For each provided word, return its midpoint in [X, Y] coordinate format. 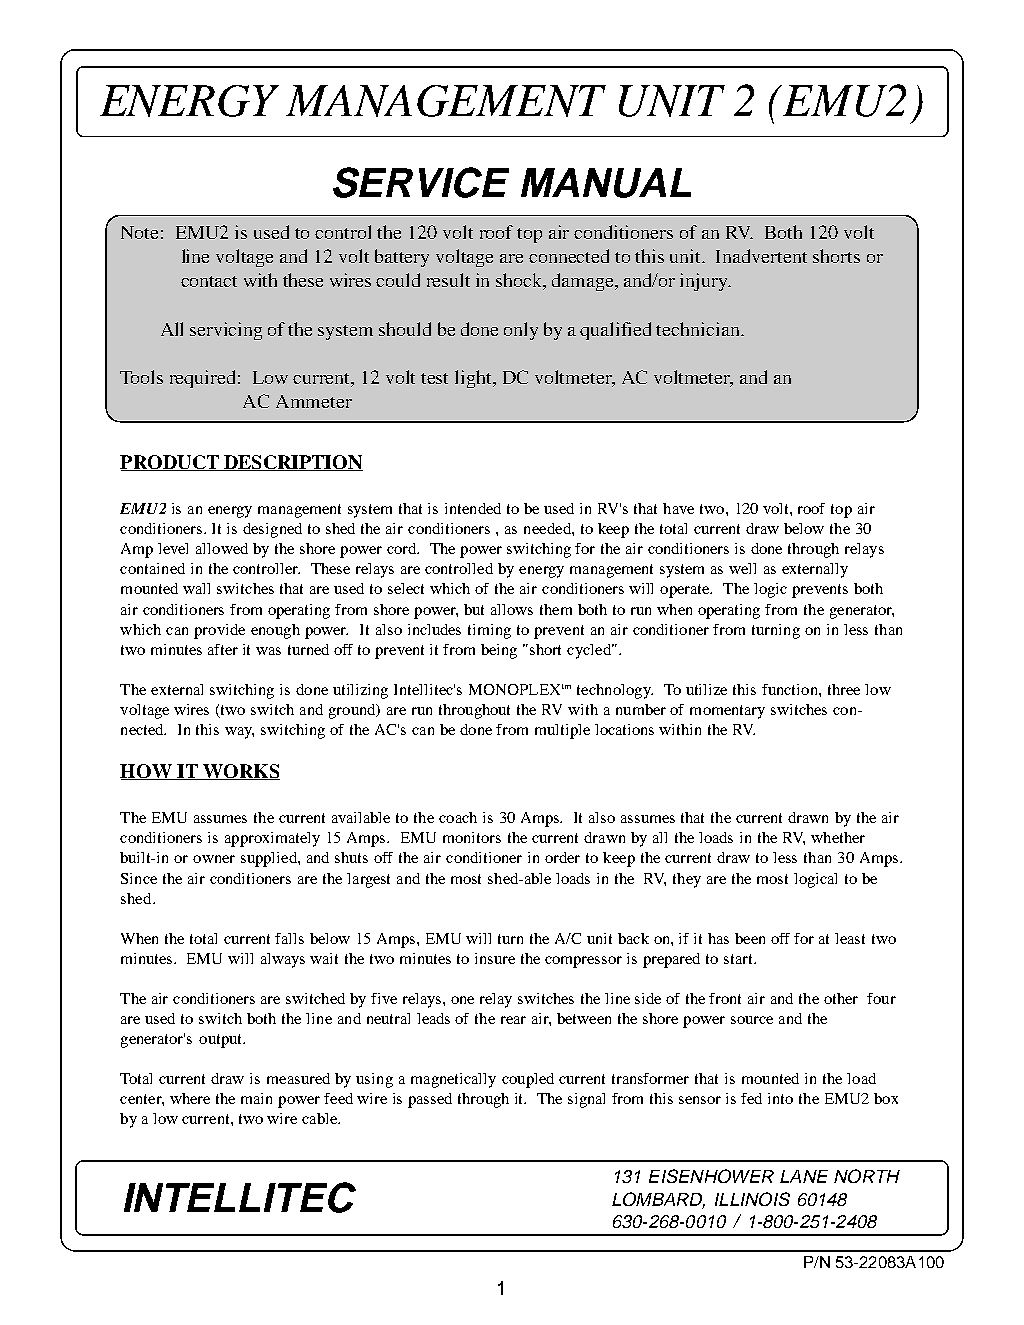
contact [209, 281]
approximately [272, 839]
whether [838, 837]
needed [548, 528]
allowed [222, 548]
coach [458, 817]
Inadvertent [761, 256]
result [448, 280]
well [742, 568]
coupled [528, 1080]
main [256, 1098]
